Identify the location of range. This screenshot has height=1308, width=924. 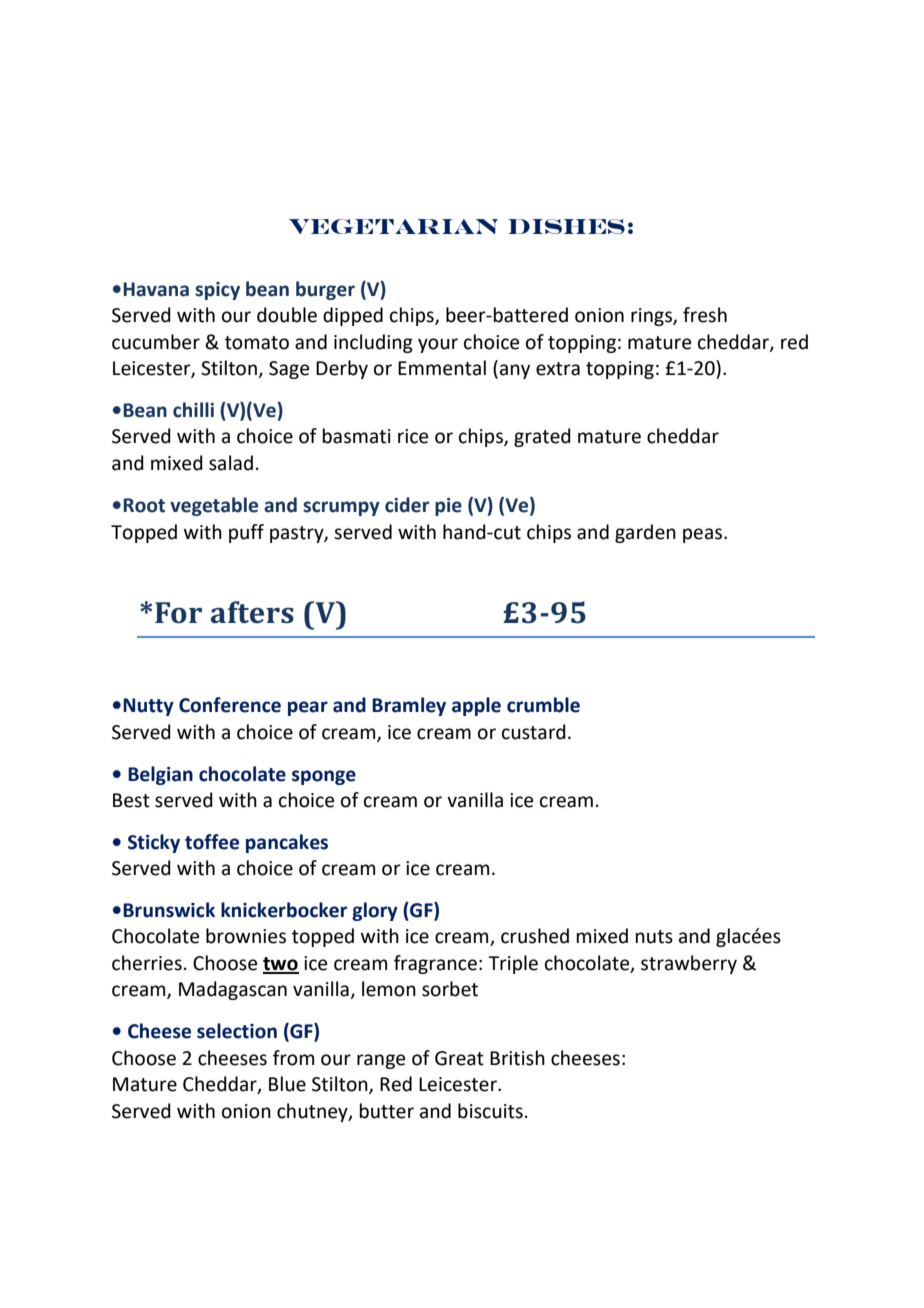
(381, 1061).
